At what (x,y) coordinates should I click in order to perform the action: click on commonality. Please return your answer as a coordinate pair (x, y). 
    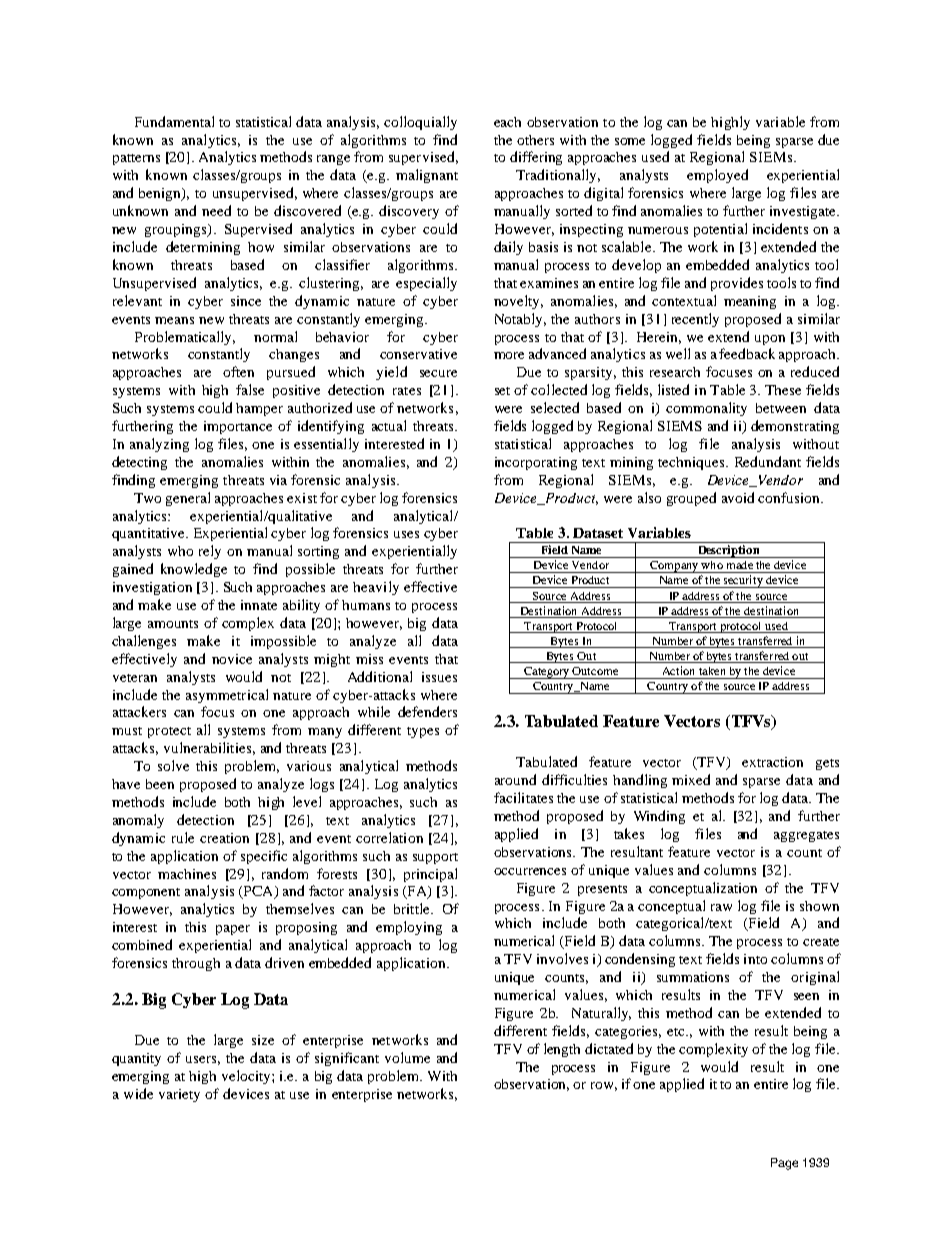
    Looking at the image, I should click on (706, 409).
